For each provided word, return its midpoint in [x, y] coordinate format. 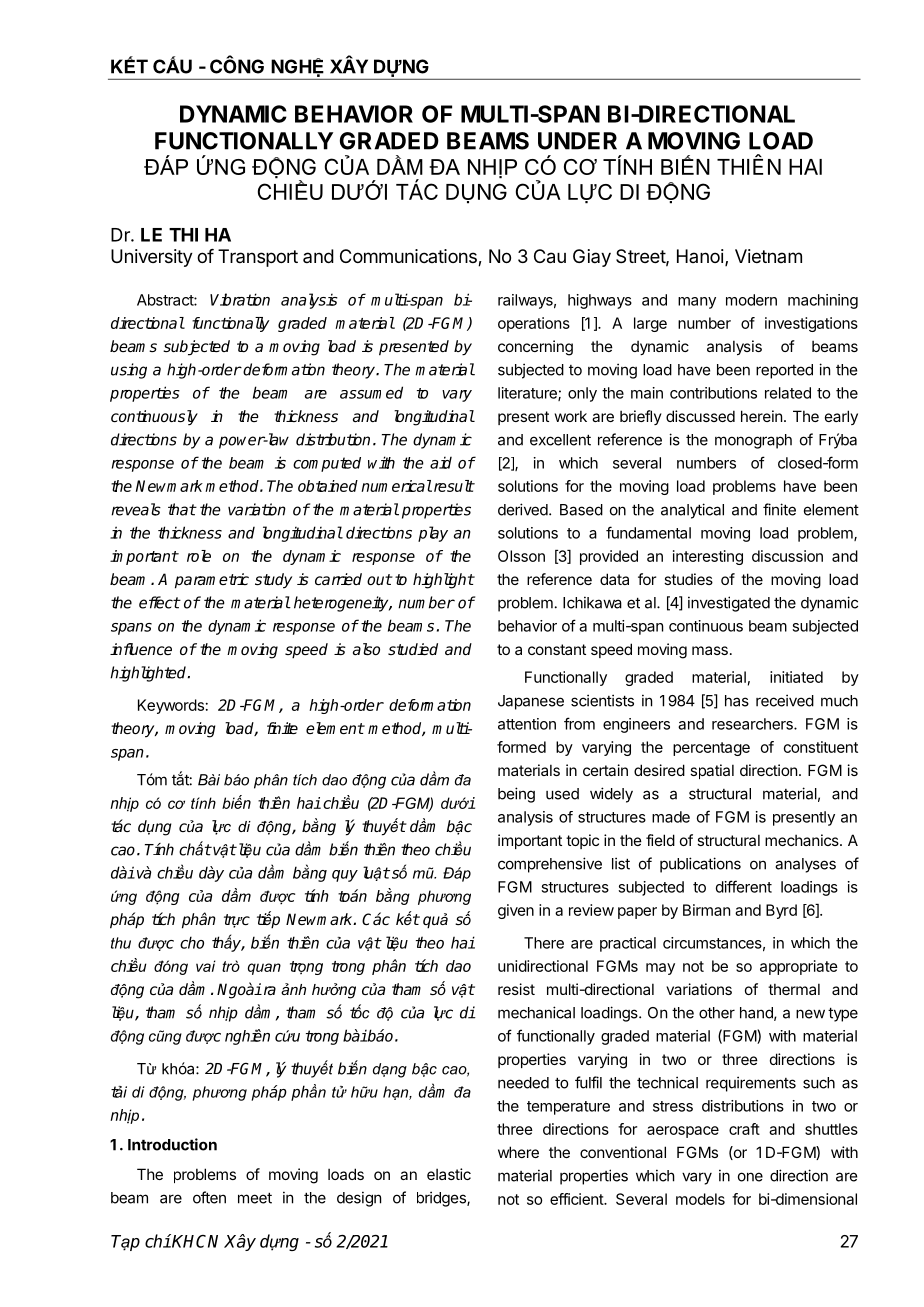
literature [528, 394]
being [516, 795]
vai [206, 966]
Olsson [521, 556]
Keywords [171, 706]
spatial [712, 771]
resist [516, 989]
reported [784, 371]
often [209, 1197]
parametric [212, 581]
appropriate [799, 967]
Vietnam [768, 256]
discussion [787, 556]
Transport [258, 258]
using [129, 371]
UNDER [577, 141]
